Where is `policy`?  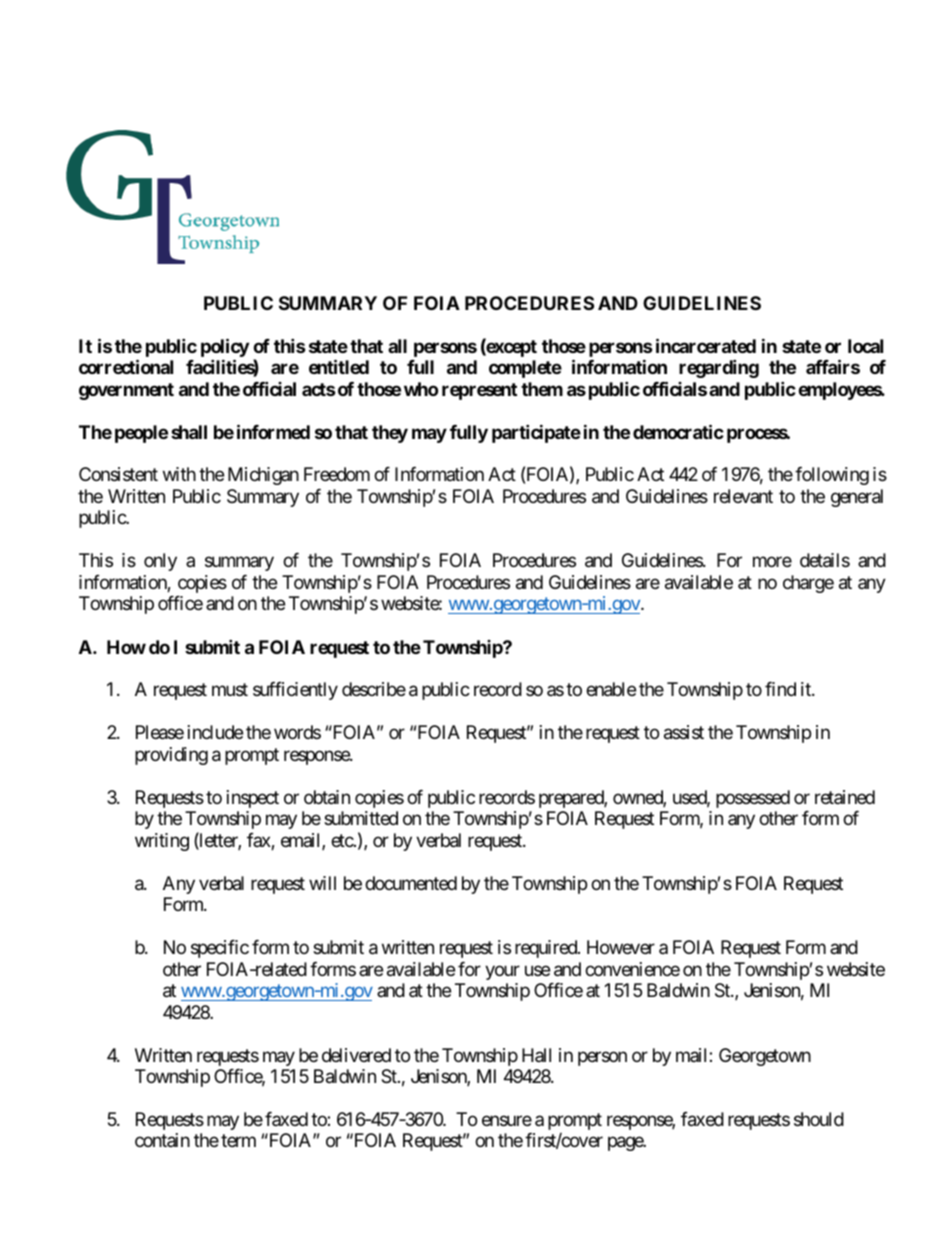
policy is located at coordinates (225, 349).
